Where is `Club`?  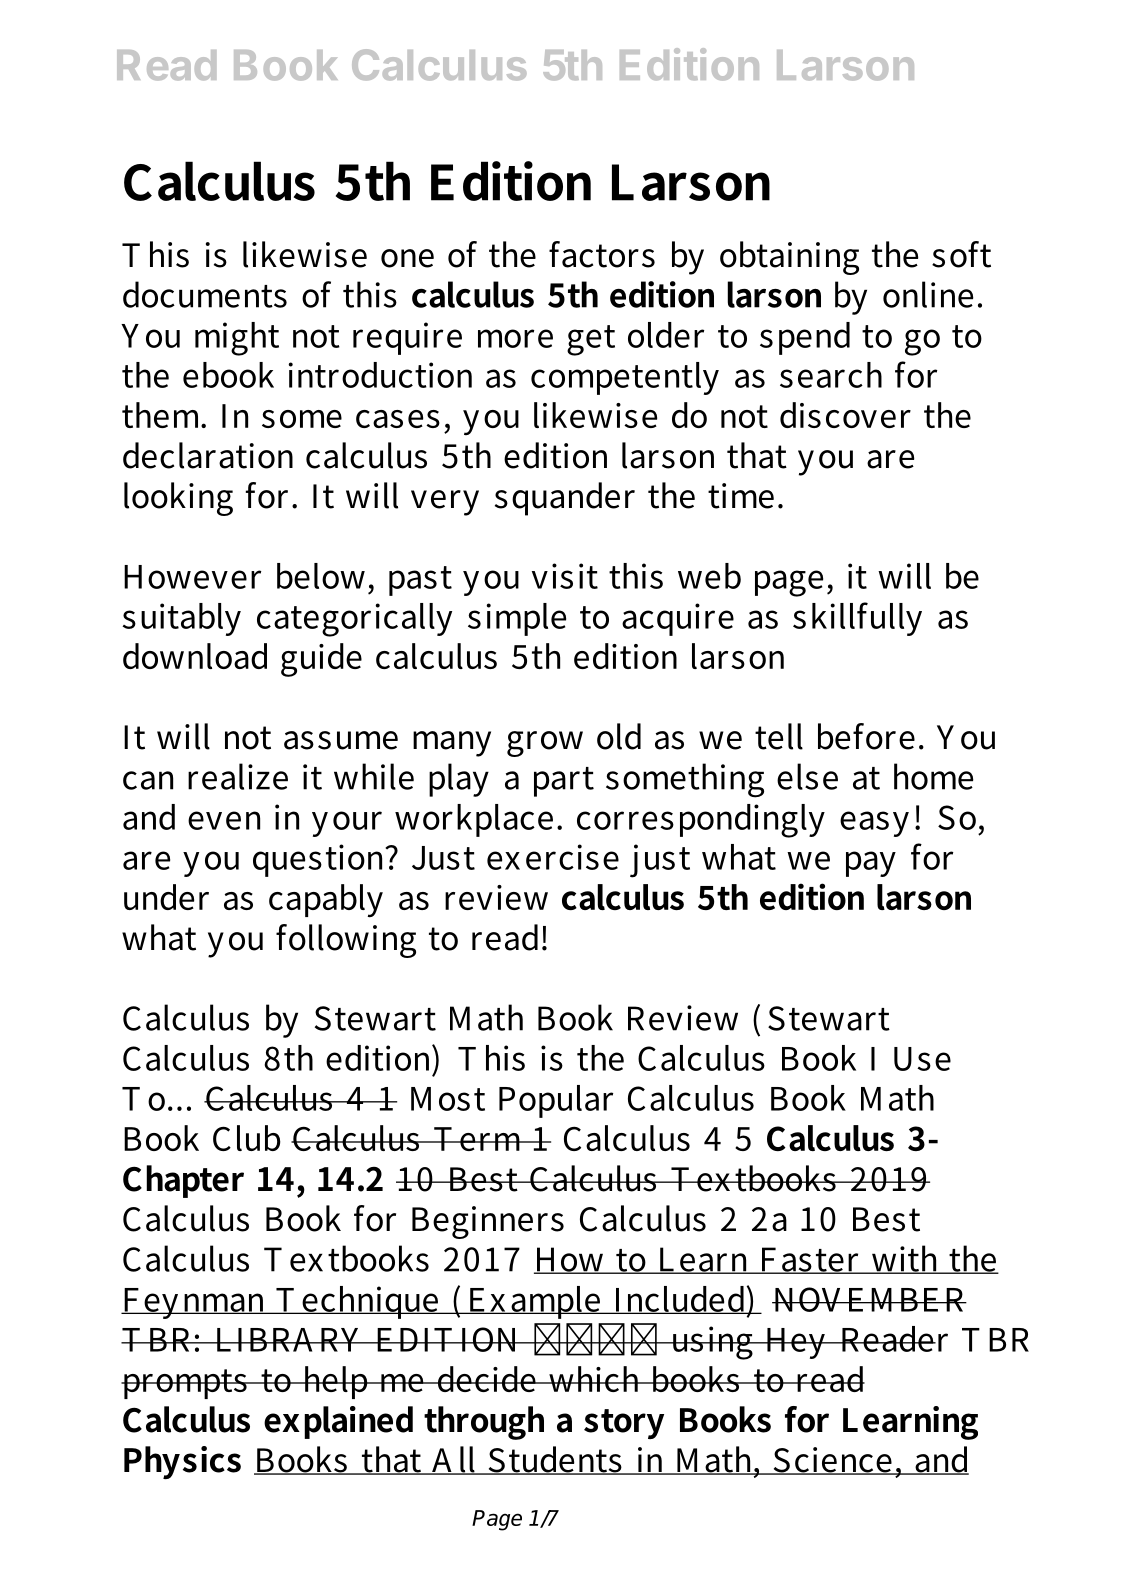
Club is located at coordinates (247, 1138).
